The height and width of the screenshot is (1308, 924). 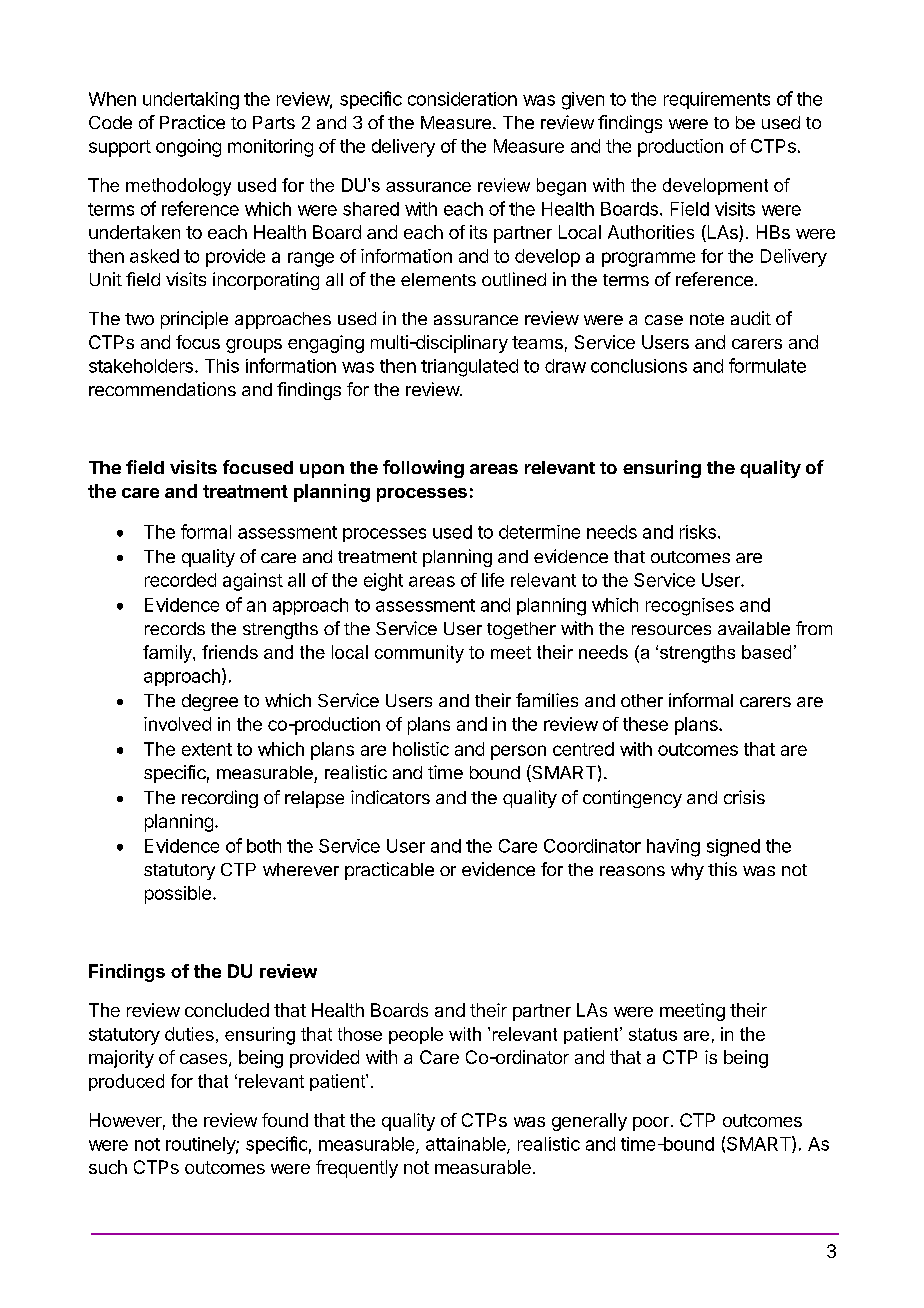 What do you see at coordinates (767, 365) in the screenshot?
I see `formulate` at bounding box center [767, 365].
